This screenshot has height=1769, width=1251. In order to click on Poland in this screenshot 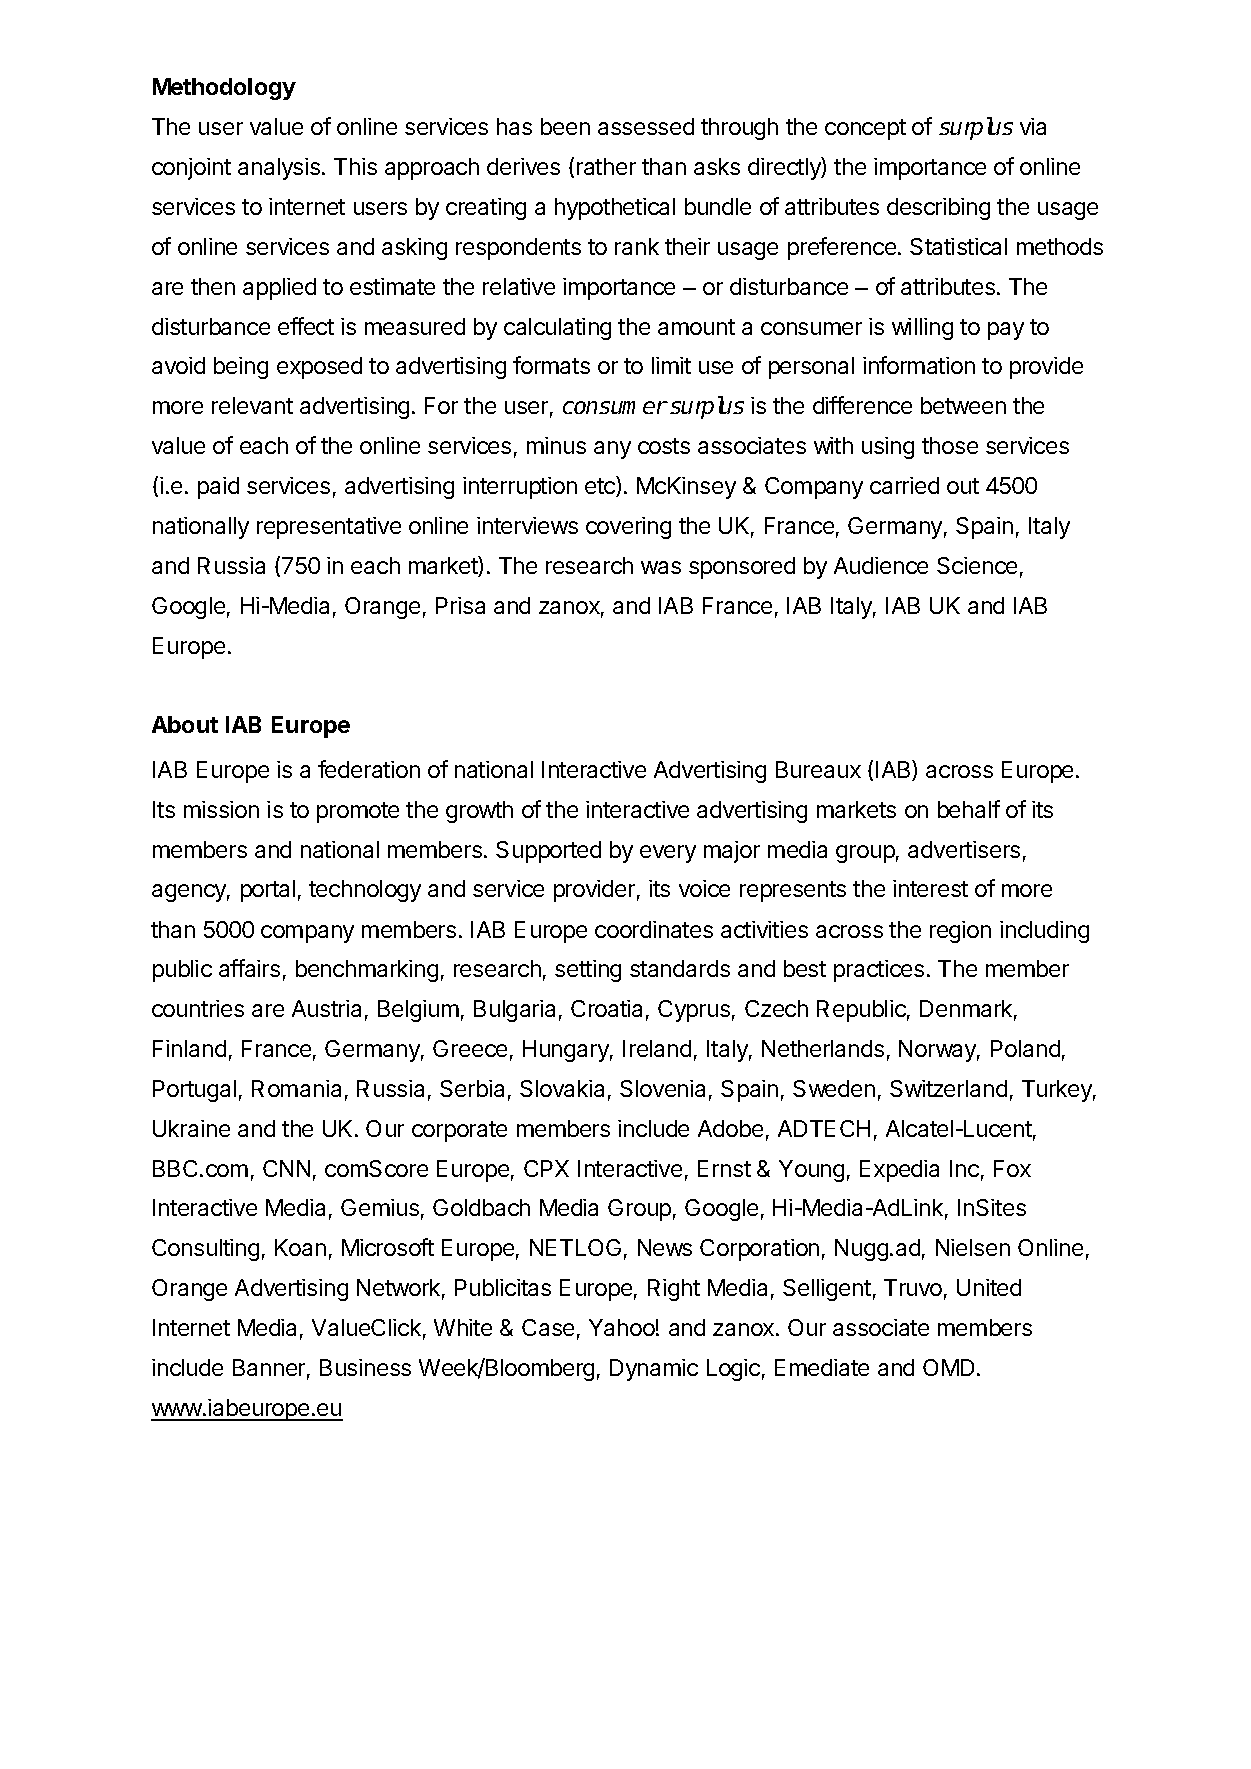, I will do `click(1025, 1048)`.
